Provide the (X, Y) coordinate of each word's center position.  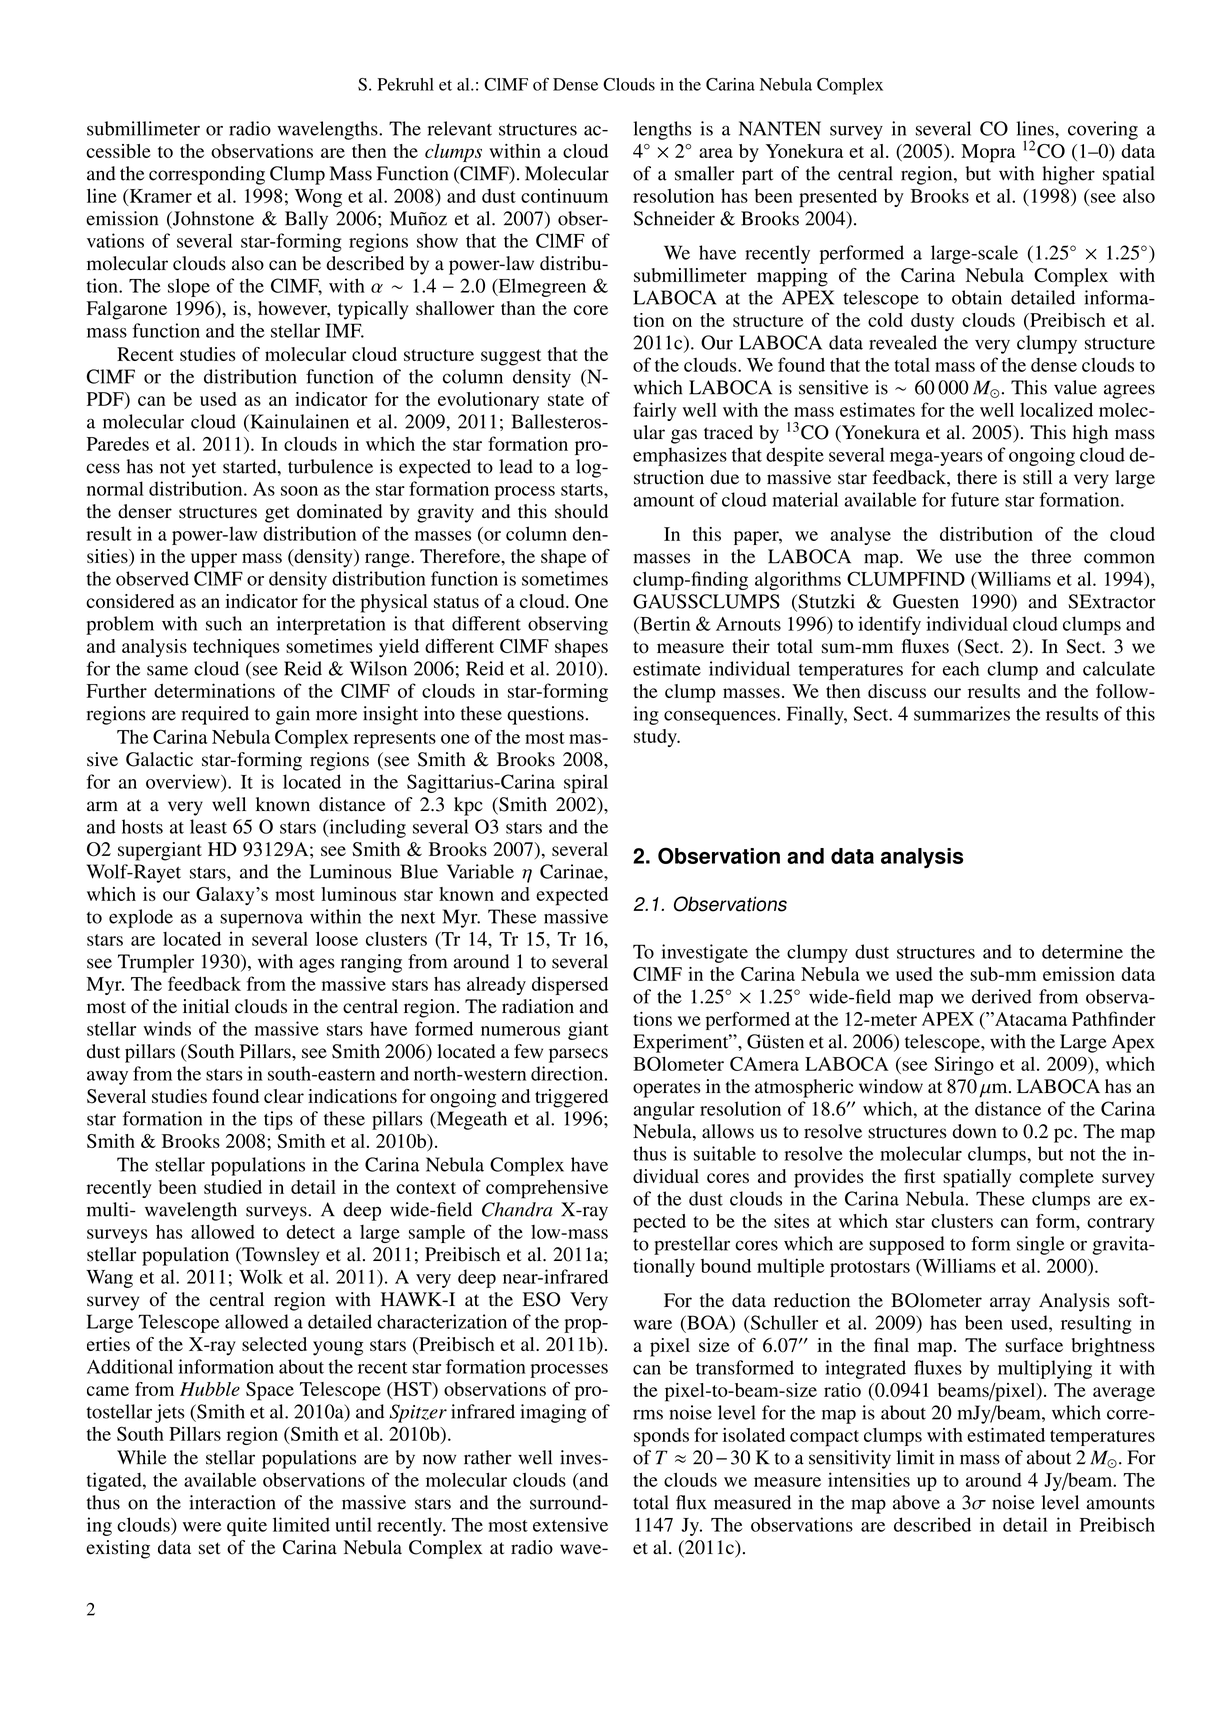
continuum (564, 196)
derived (1002, 996)
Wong (318, 198)
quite (247, 1526)
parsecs (578, 1055)
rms (648, 1415)
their (751, 646)
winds (167, 1028)
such (224, 623)
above (916, 1502)
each (961, 668)
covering (1103, 130)
